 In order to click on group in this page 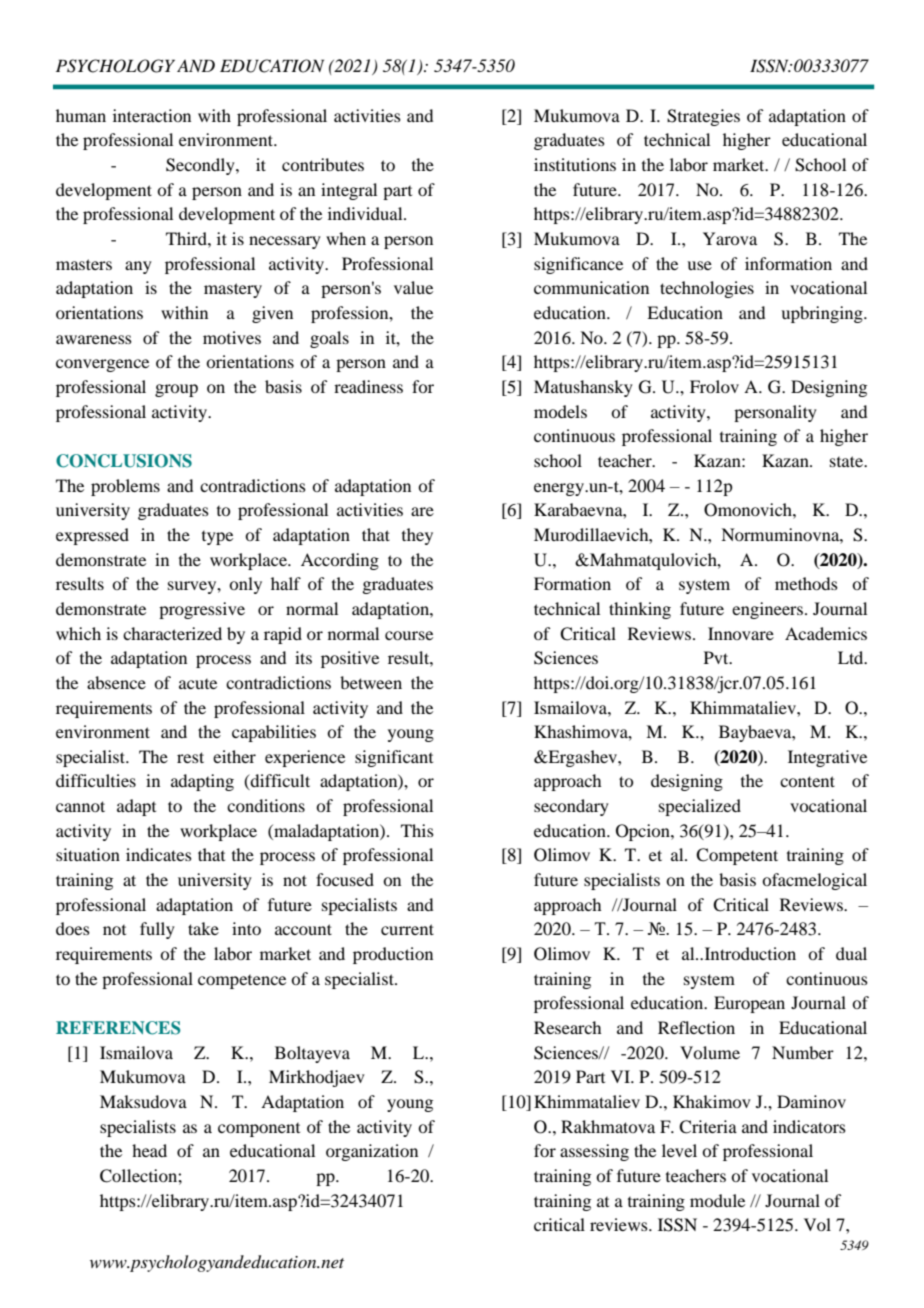, I will do `click(176, 390)`.
